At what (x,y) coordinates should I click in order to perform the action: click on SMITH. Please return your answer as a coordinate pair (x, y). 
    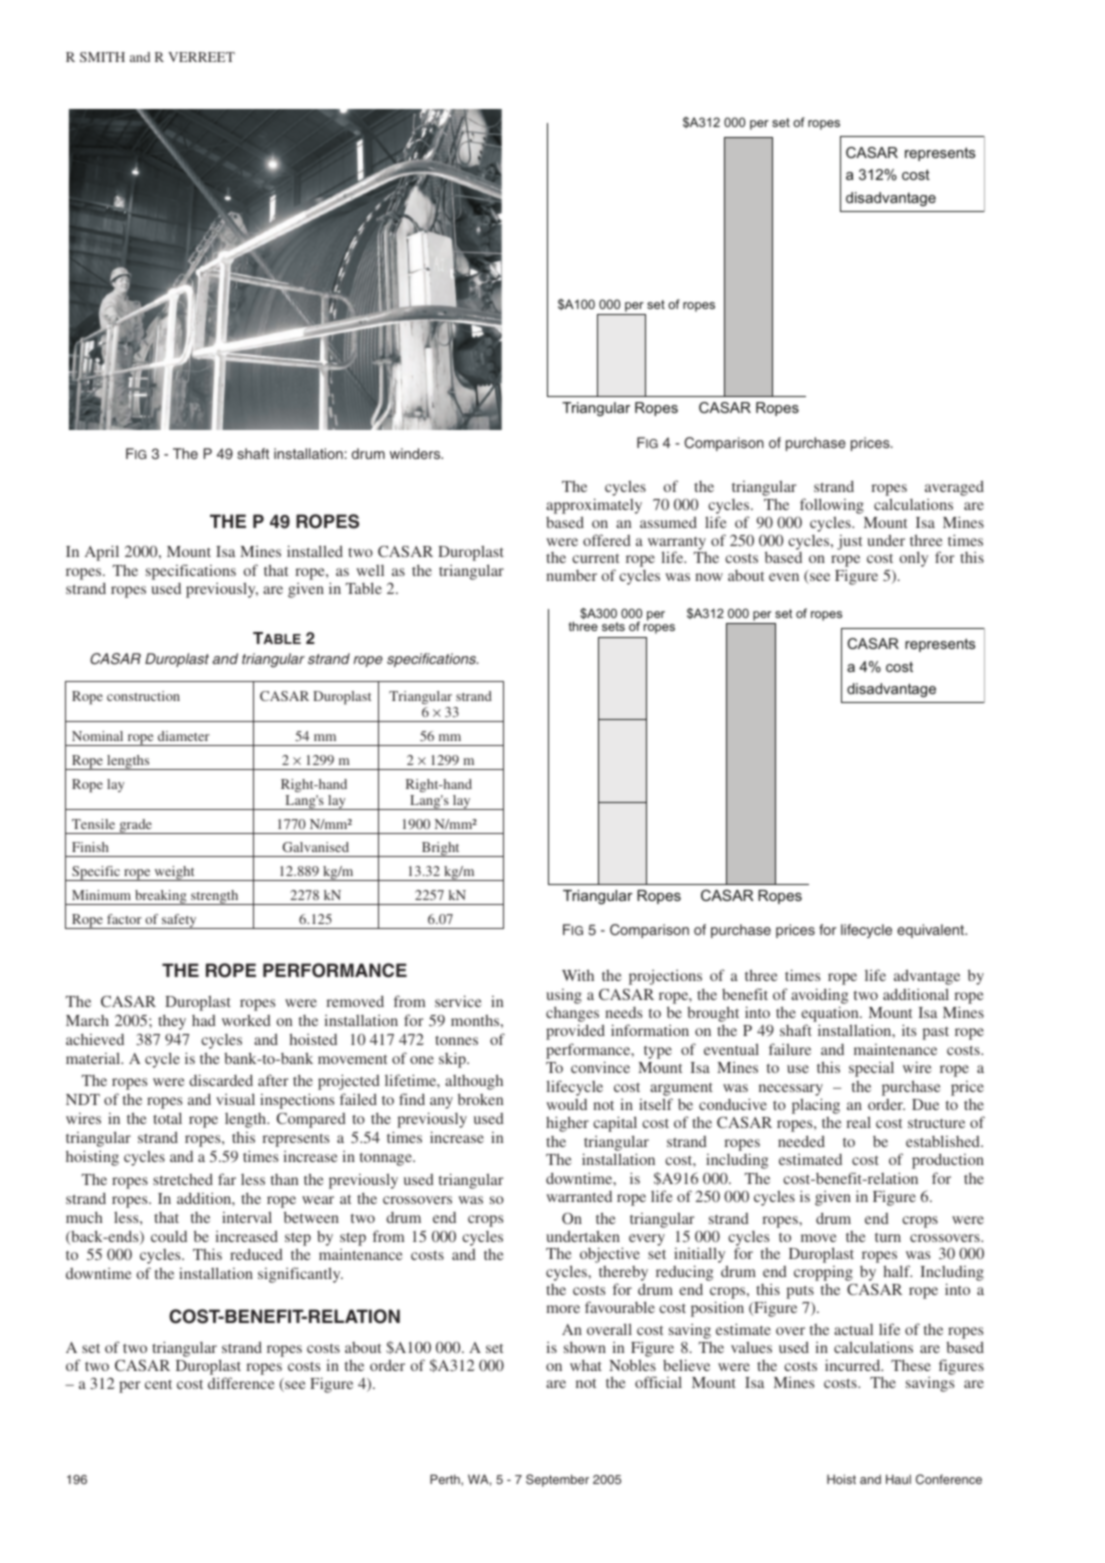
    Looking at the image, I should click on (102, 57).
